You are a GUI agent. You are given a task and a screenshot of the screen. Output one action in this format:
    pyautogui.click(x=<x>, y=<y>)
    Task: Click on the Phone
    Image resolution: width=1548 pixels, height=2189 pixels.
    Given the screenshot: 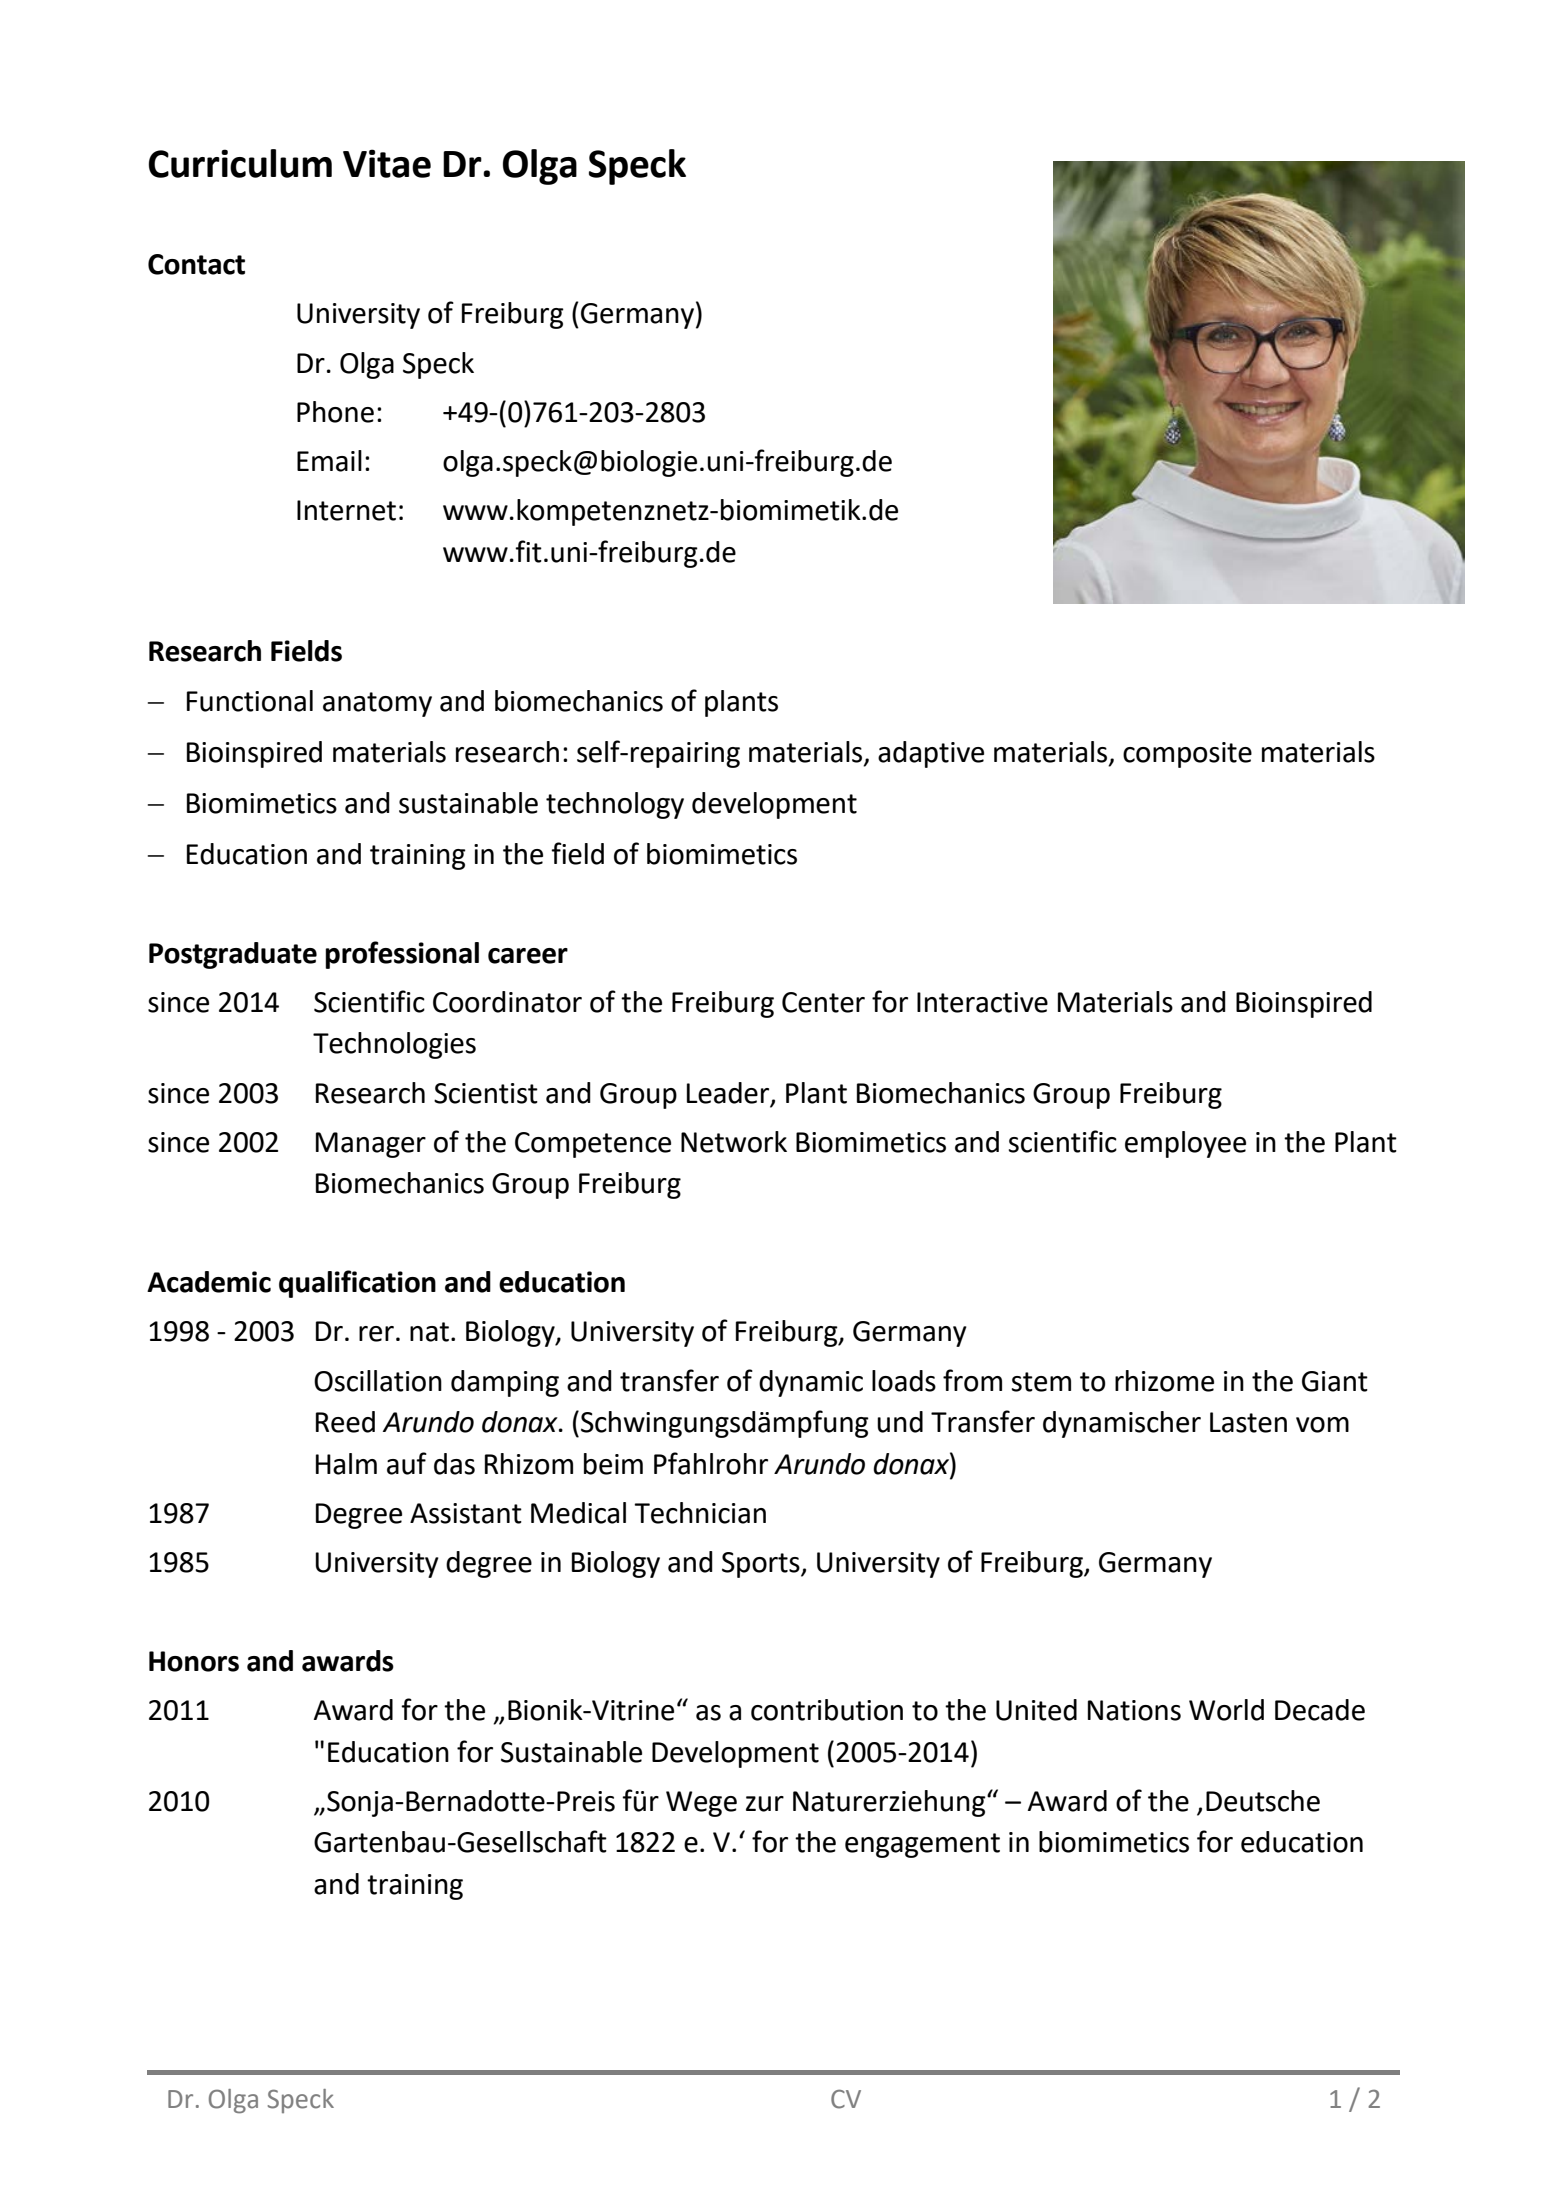 What is the action you would take?
    pyautogui.click(x=335, y=412)
